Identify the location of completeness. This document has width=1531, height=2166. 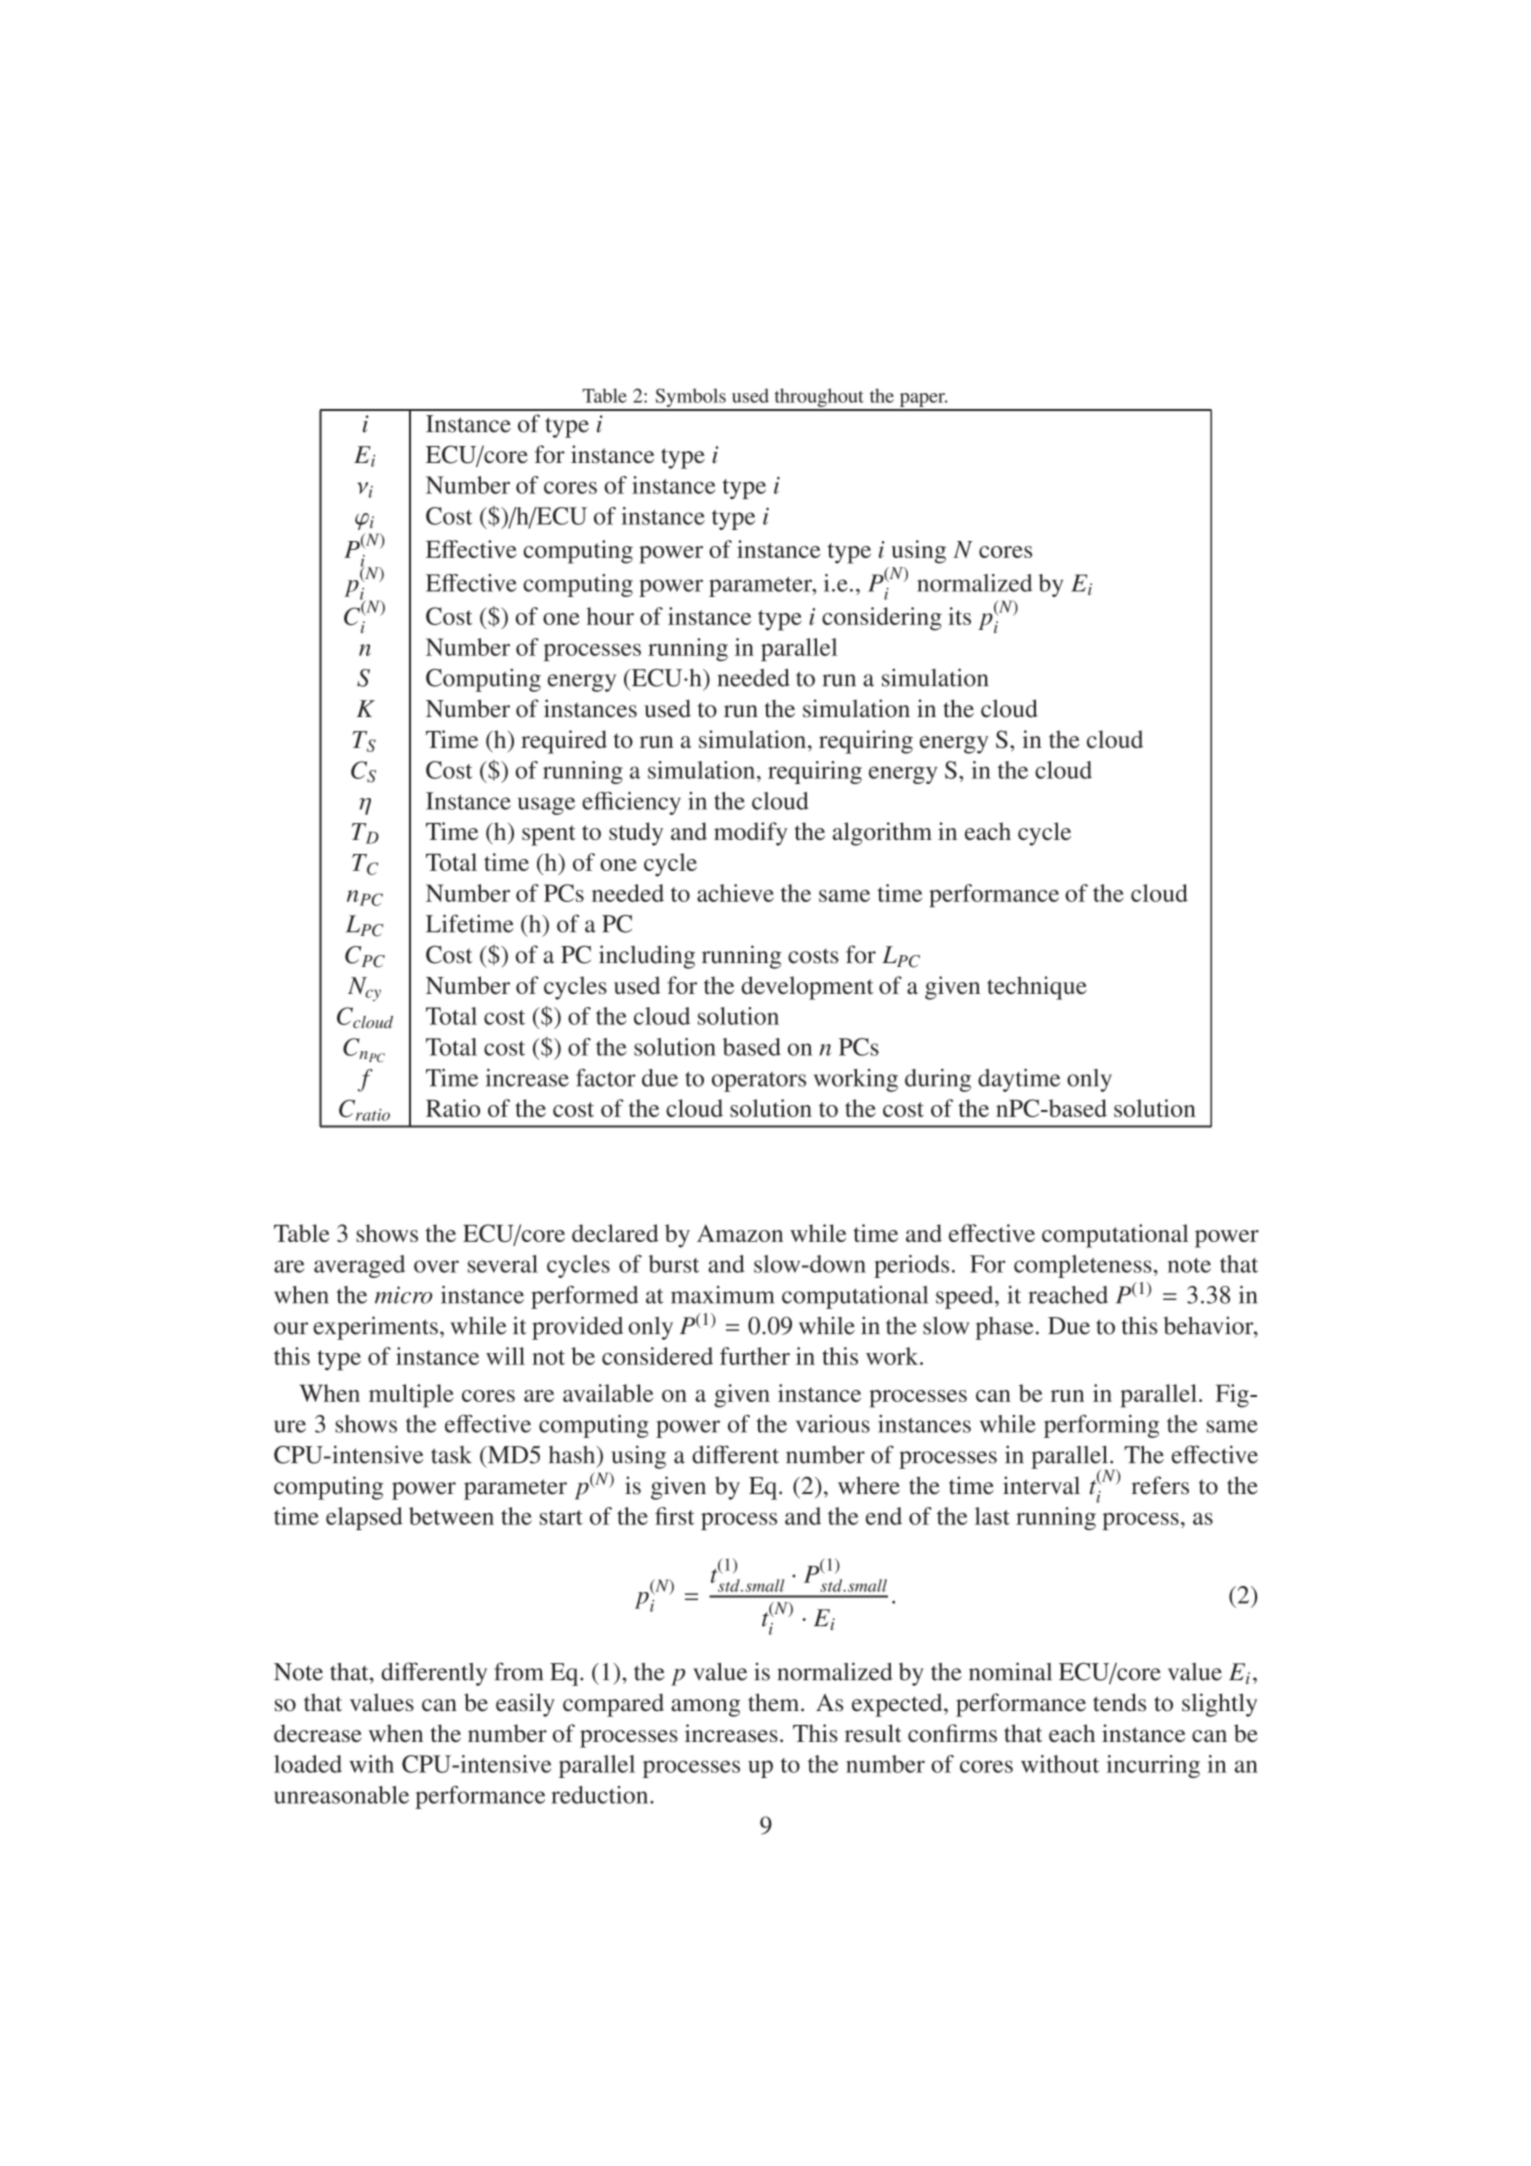
(1083, 1266).
